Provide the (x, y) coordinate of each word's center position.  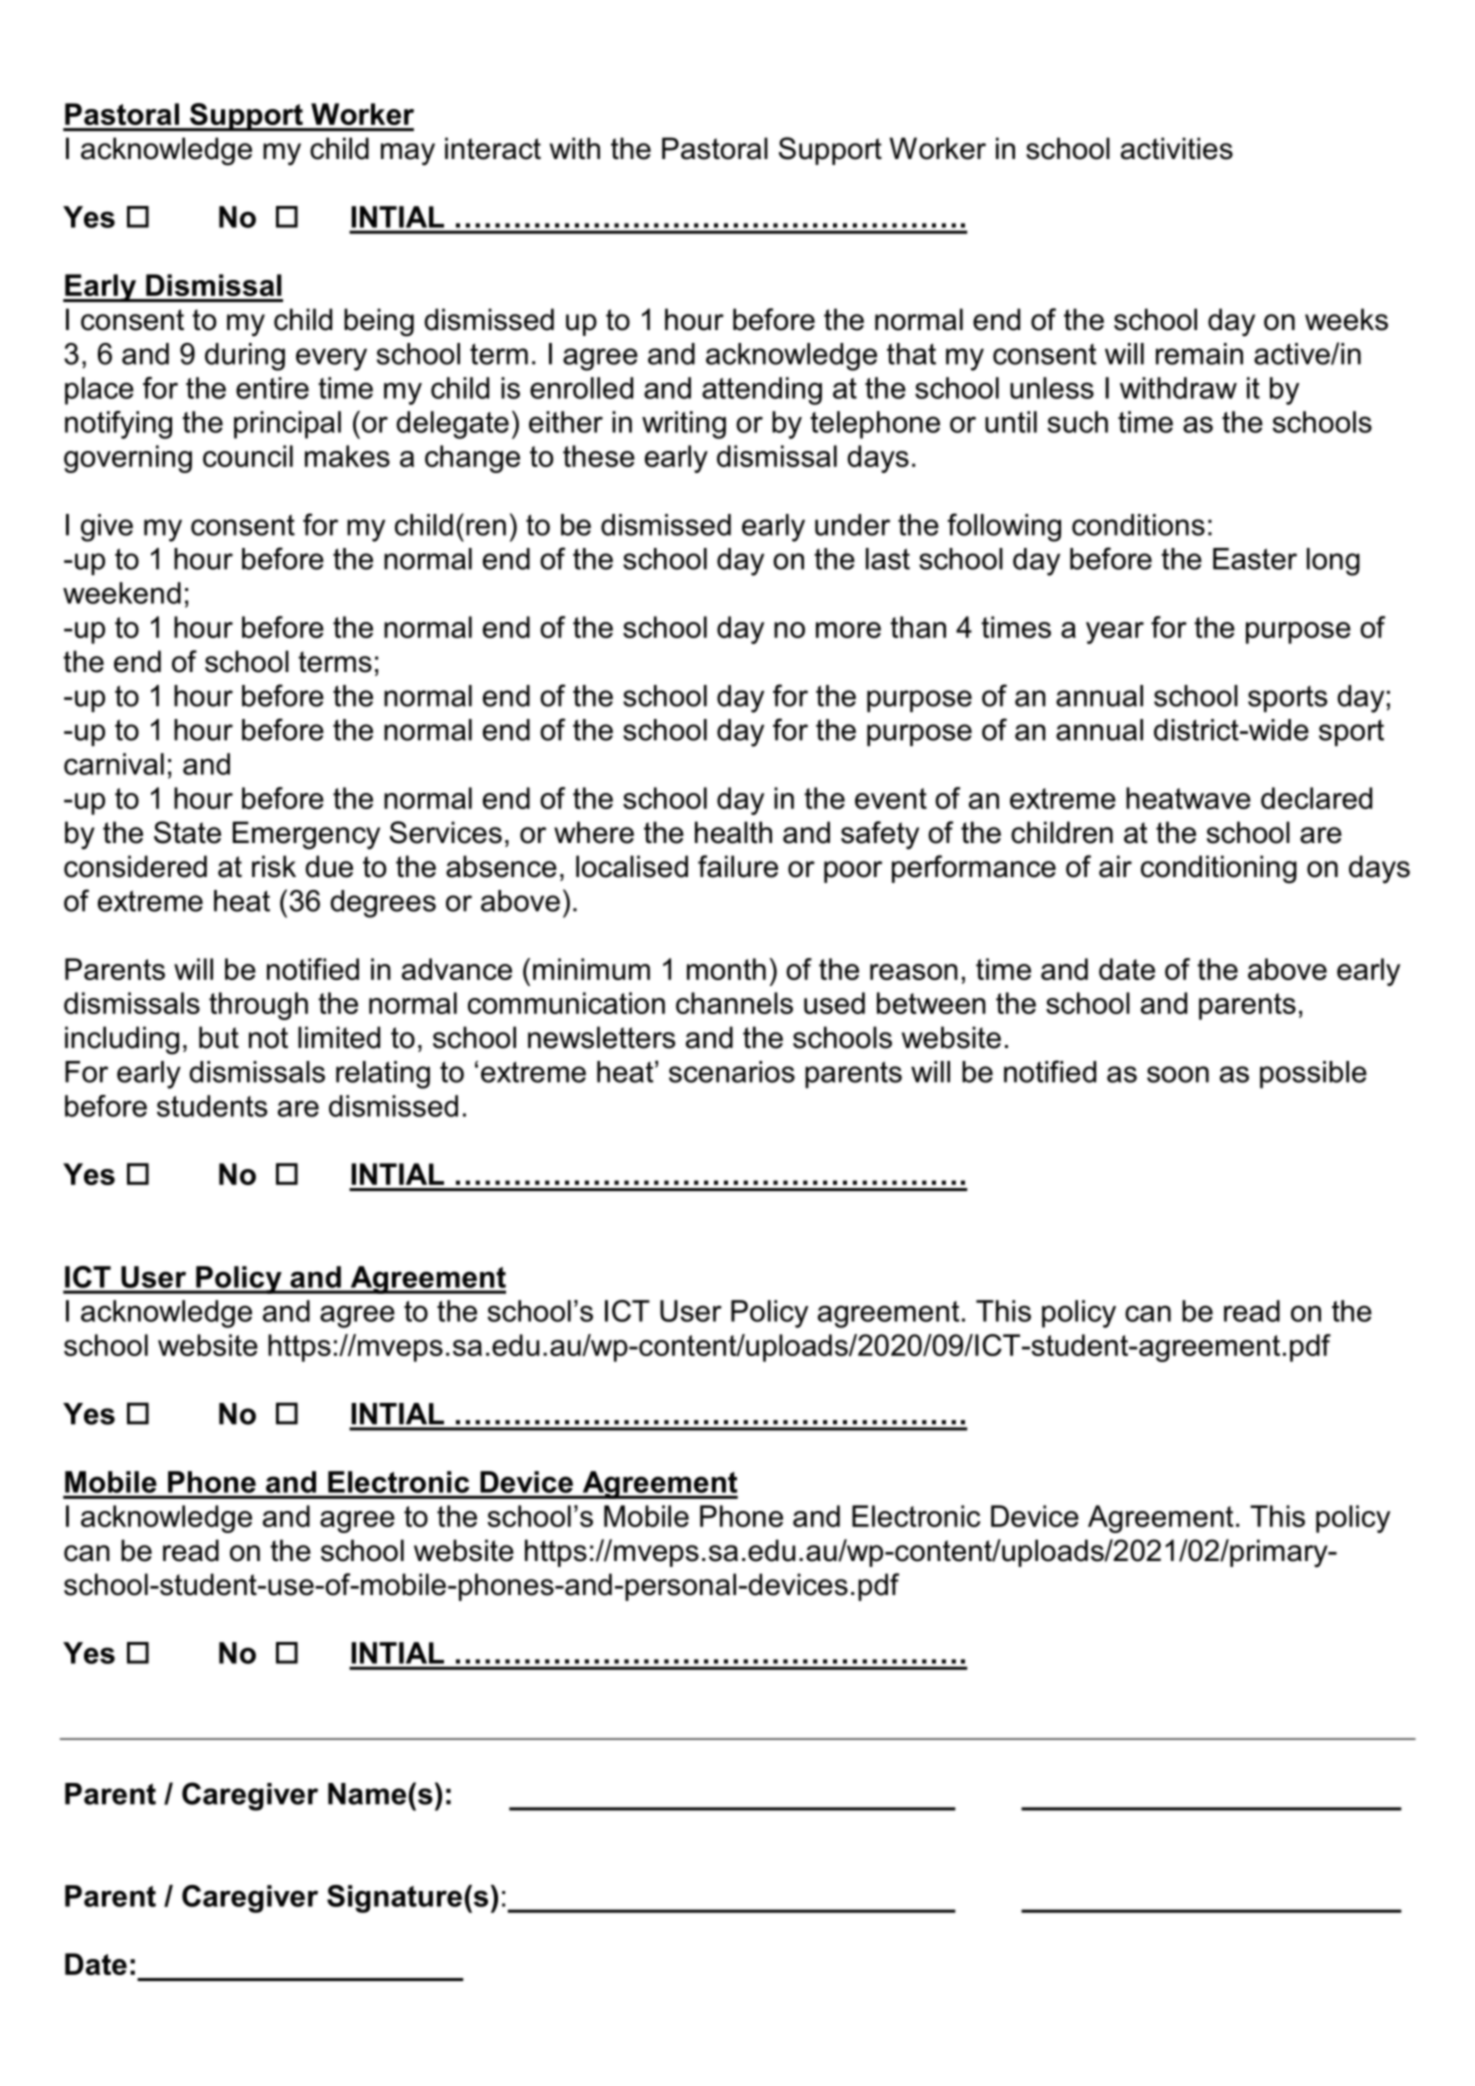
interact (493, 148)
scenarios (732, 1072)
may (408, 154)
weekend (122, 593)
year (1115, 633)
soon (1178, 1074)
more (848, 630)
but (219, 1037)
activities (1177, 148)
